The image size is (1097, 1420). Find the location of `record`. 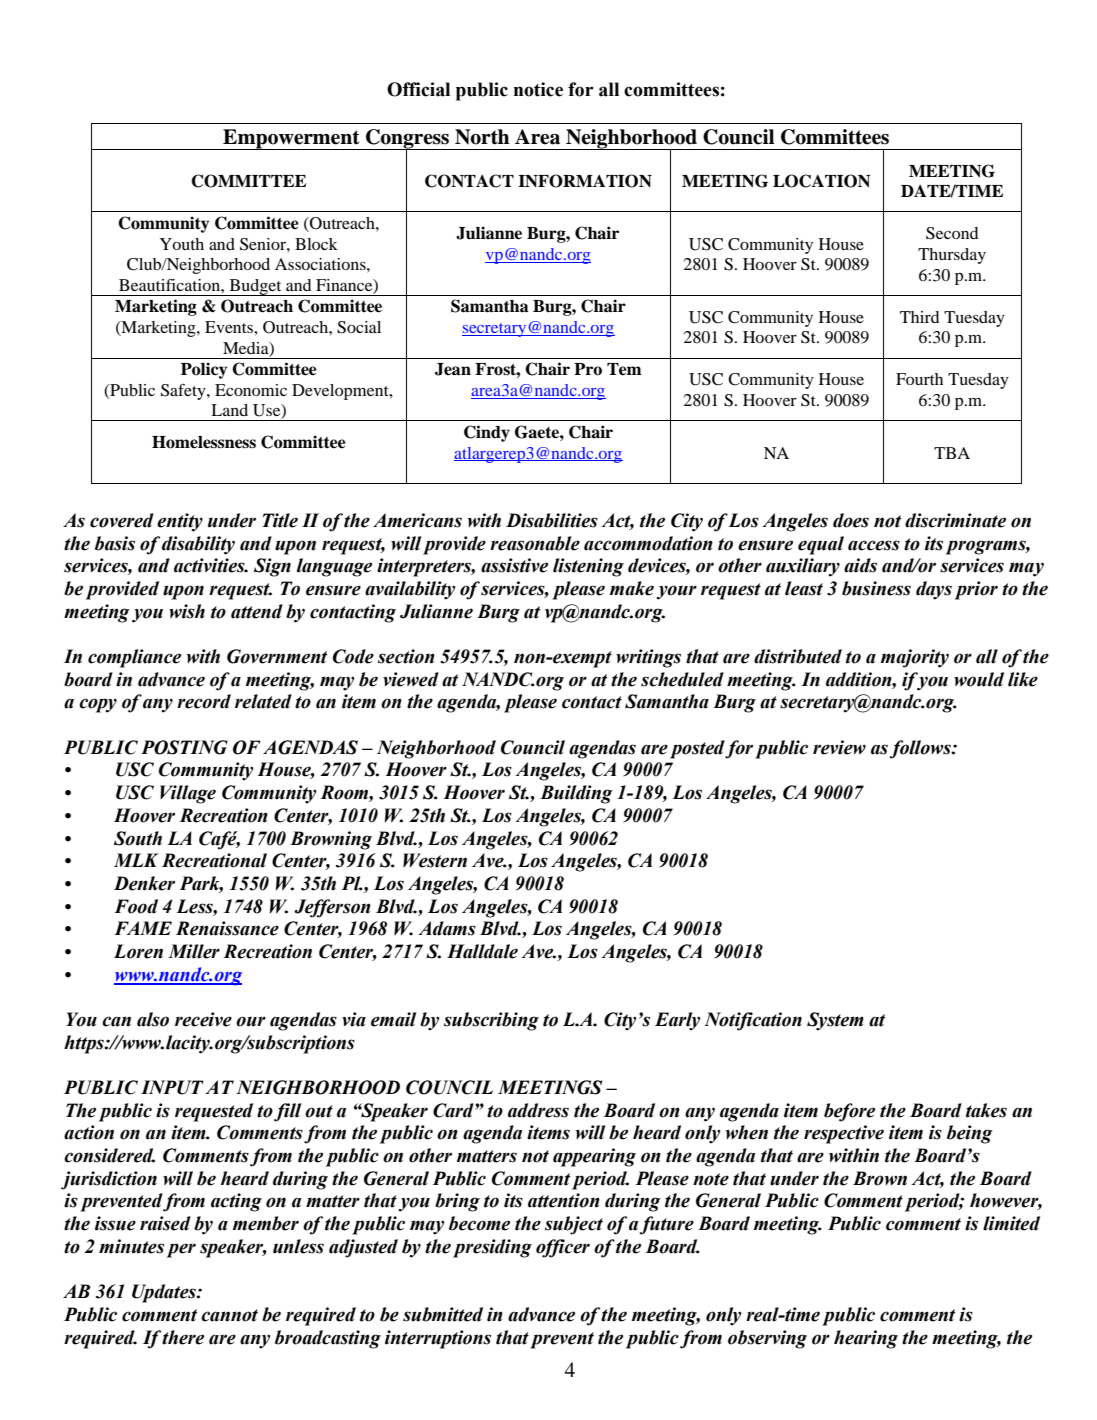

record is located at coordinates (204, 701).
